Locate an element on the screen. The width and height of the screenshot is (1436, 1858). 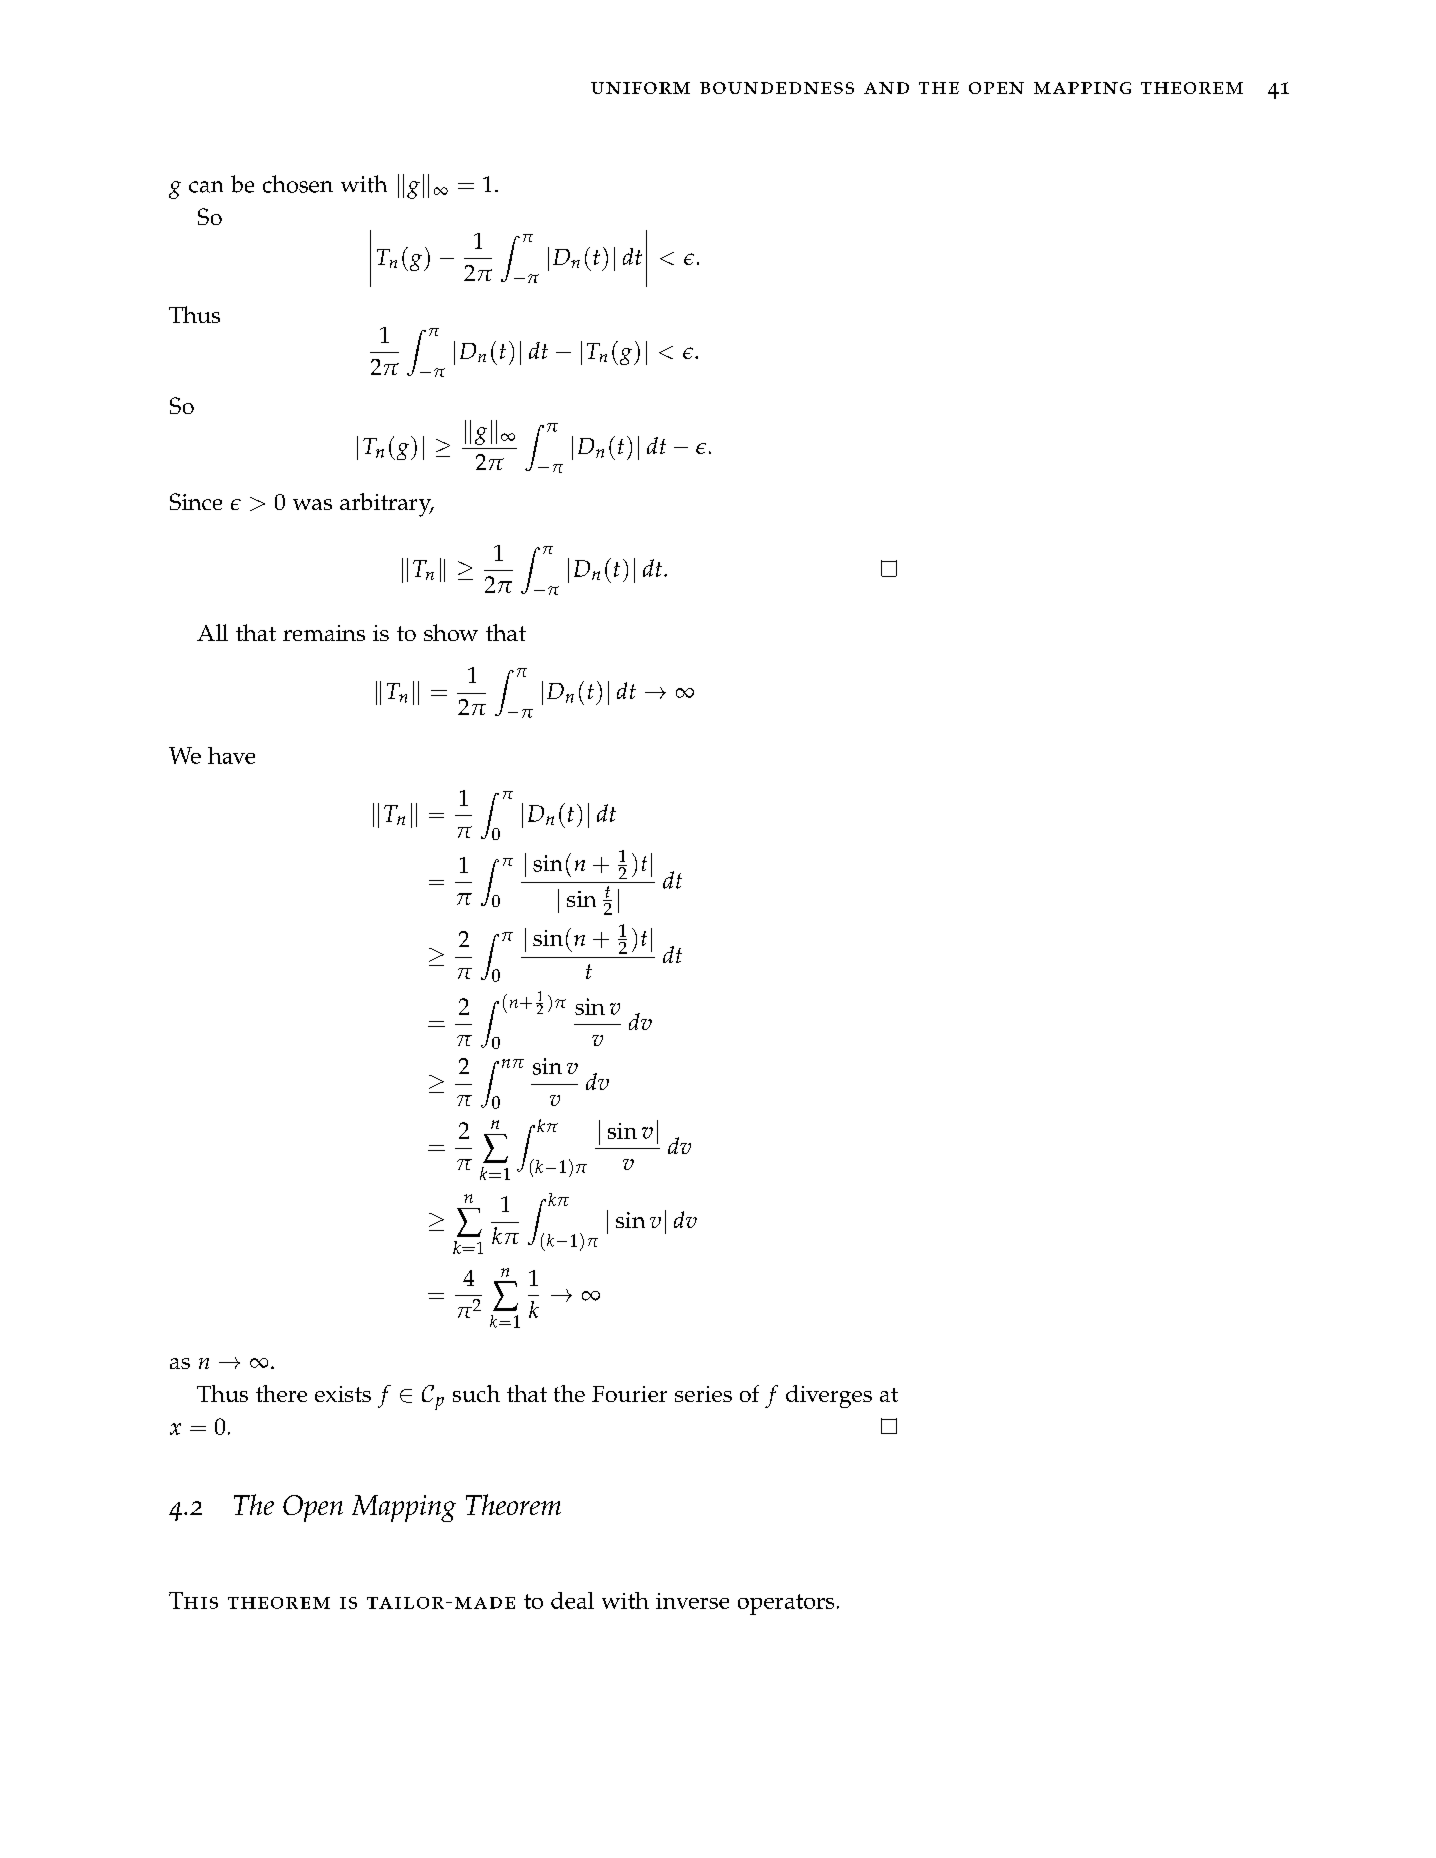
This is located at coordinates (193, 1600).
